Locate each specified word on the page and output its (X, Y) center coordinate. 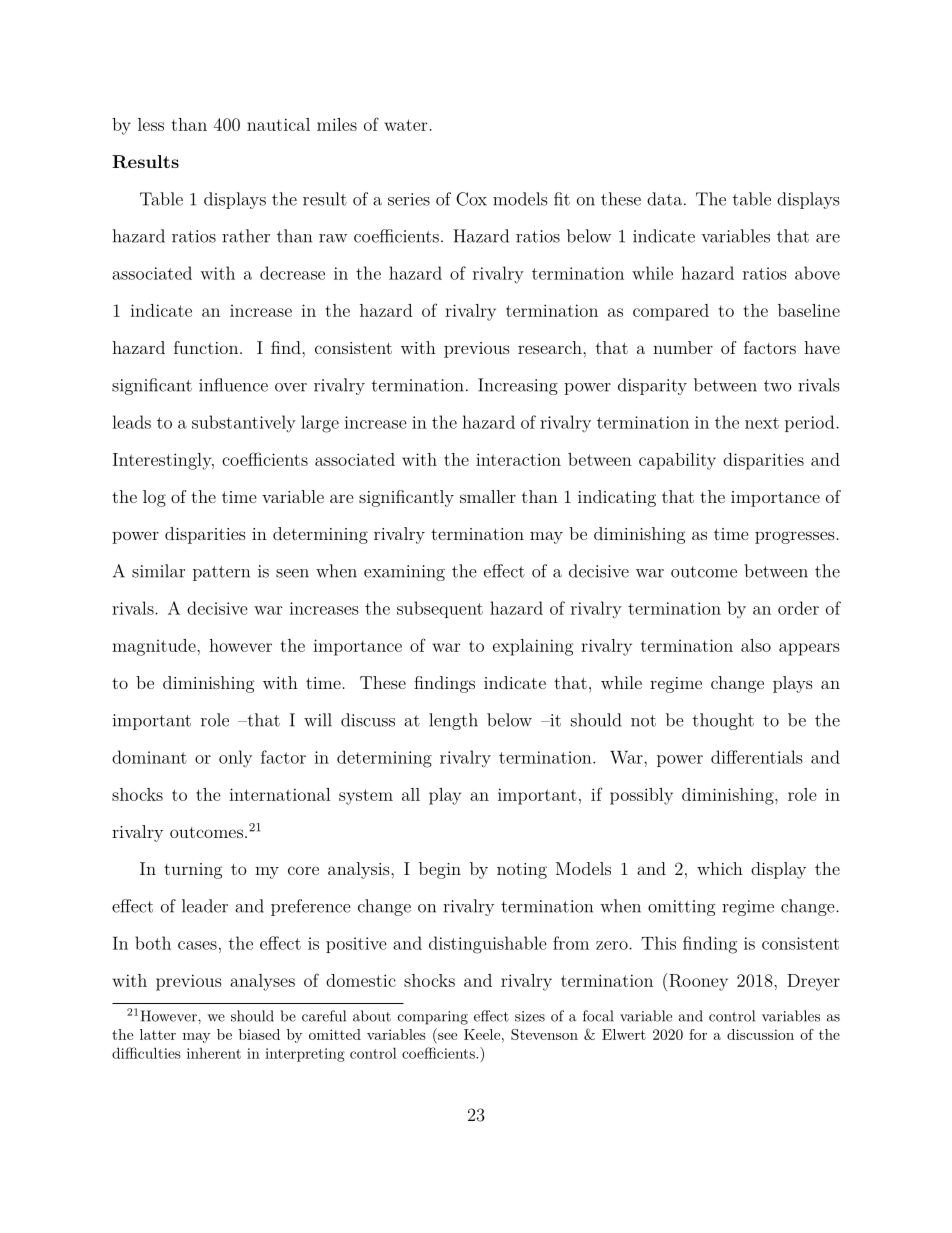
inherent (214, 1053)
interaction (518, 459)
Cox (471, 199)
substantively (244, 424)
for (698, 1034)
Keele (482, 1034)
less (151, 124)
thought (723, 721)
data (664, 199)
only (235, 758)
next (762, 423)
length (453, 721)
